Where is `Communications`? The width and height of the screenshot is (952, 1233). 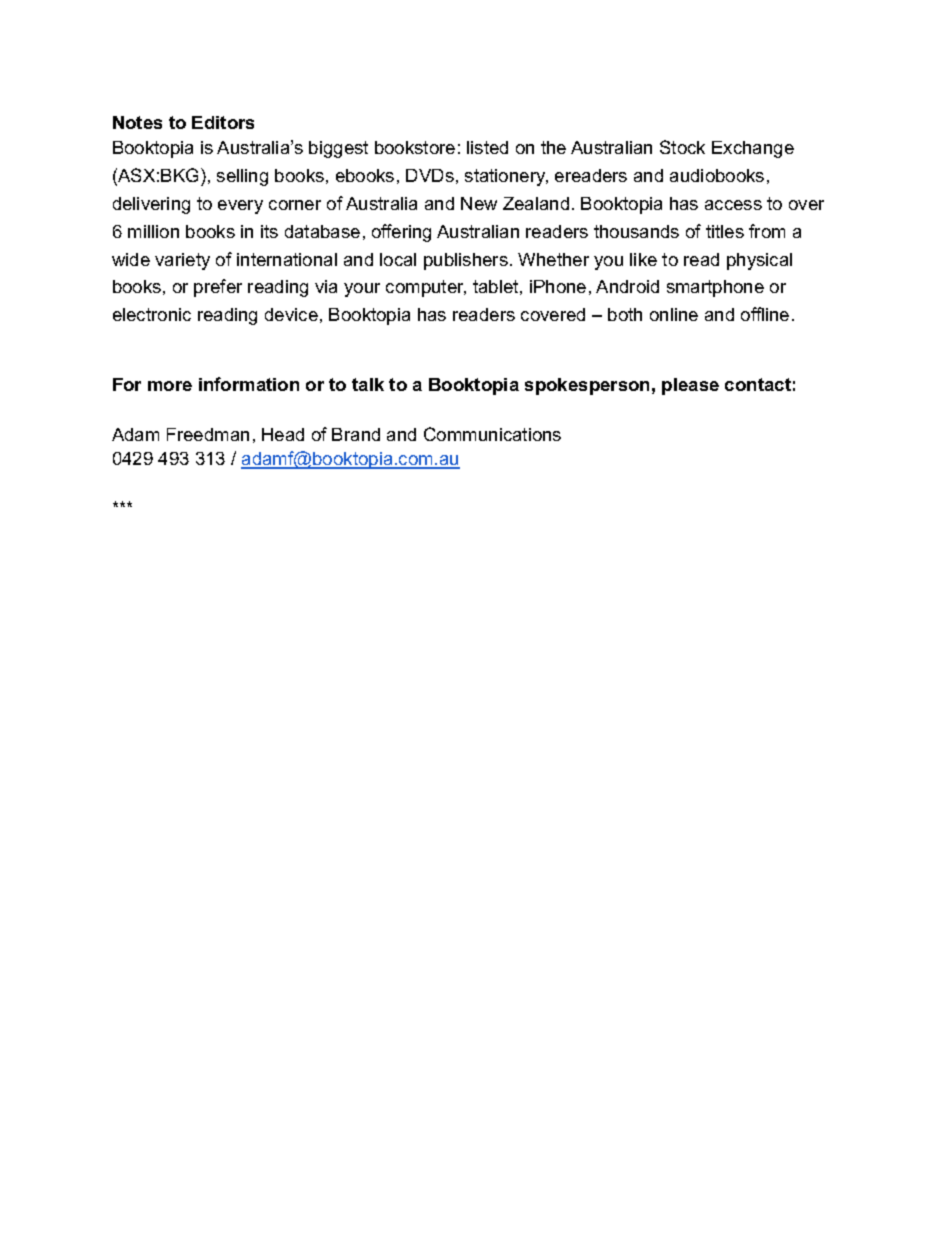 Communications is located at coordinates (492, 434).
